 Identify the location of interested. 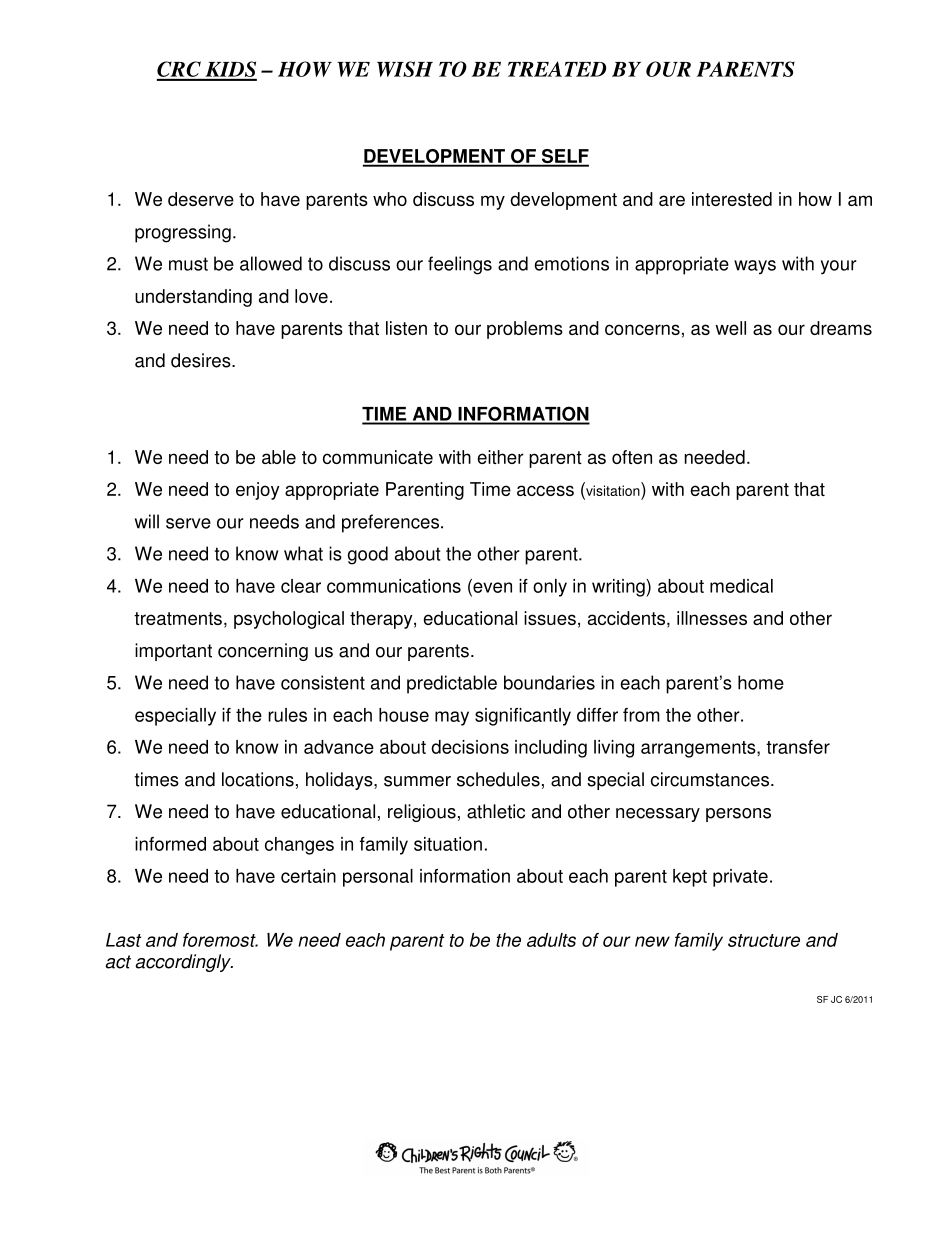
(732, 199).
